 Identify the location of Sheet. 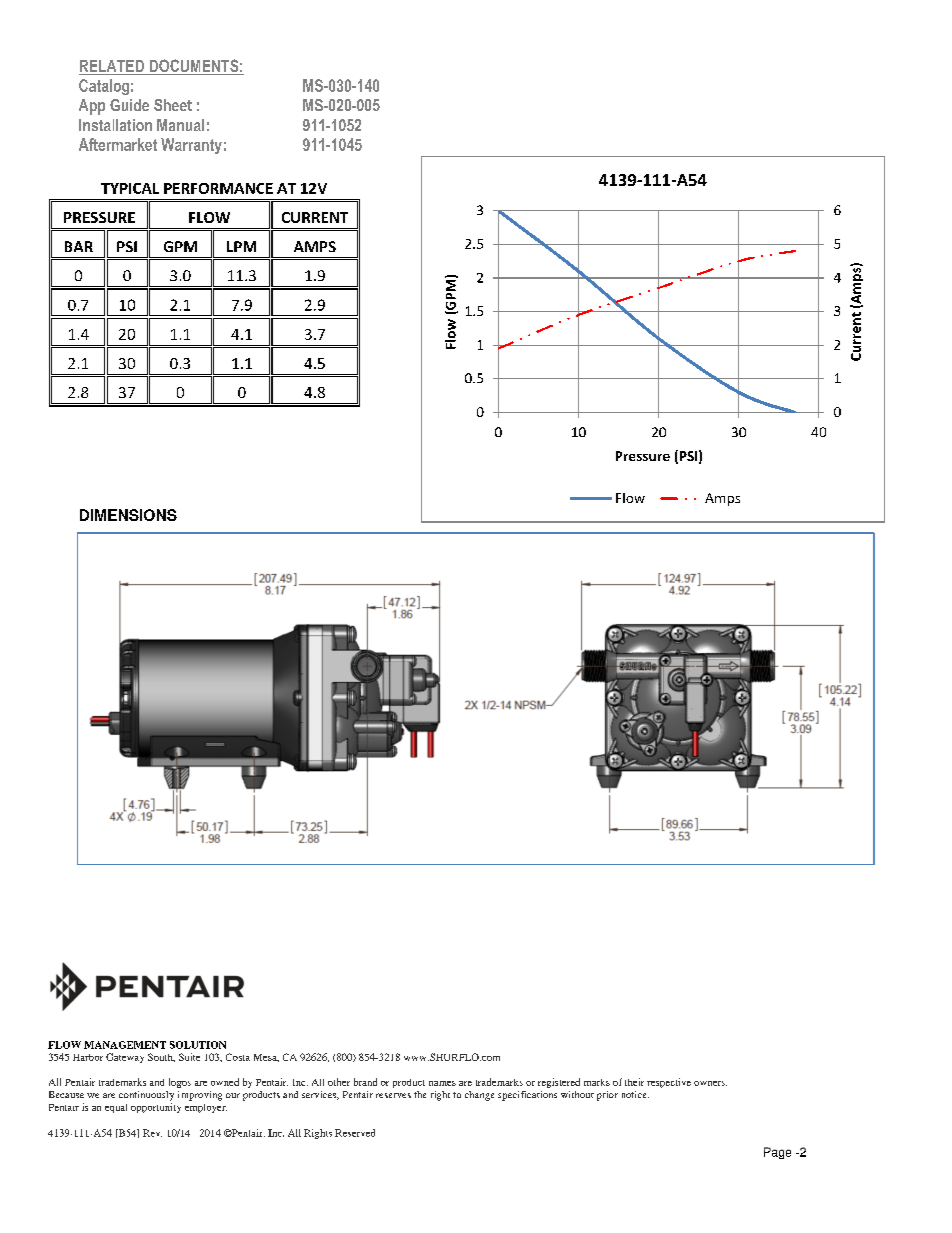
(173, 105).
